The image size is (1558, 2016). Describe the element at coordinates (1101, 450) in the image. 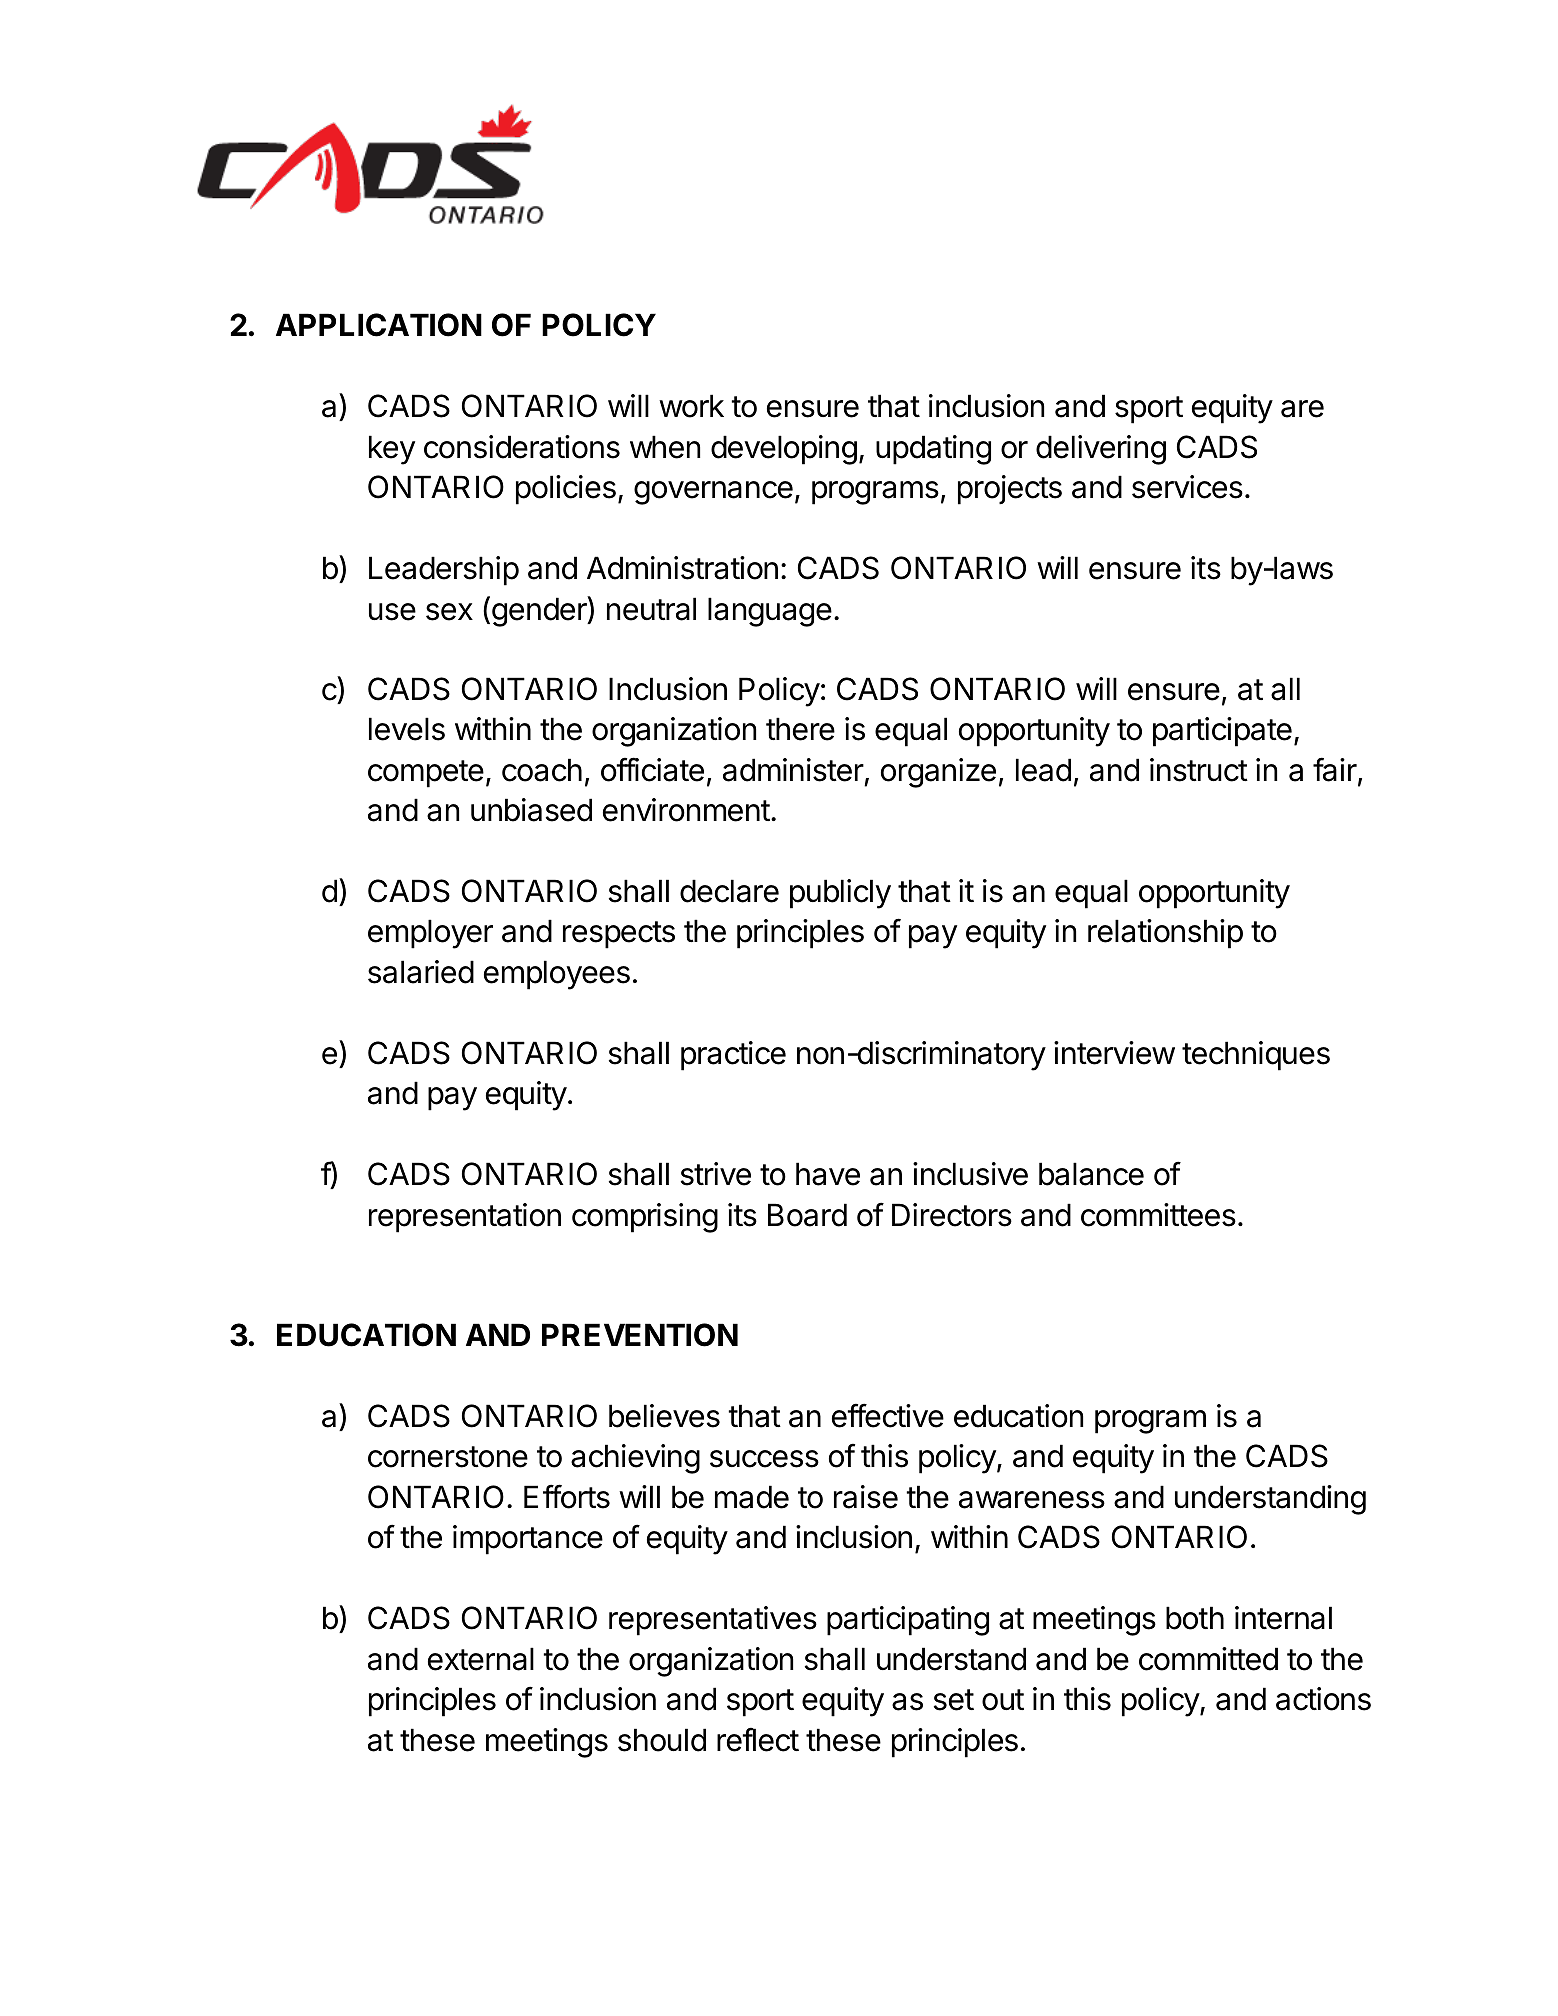

I see `delivering` at that location.
